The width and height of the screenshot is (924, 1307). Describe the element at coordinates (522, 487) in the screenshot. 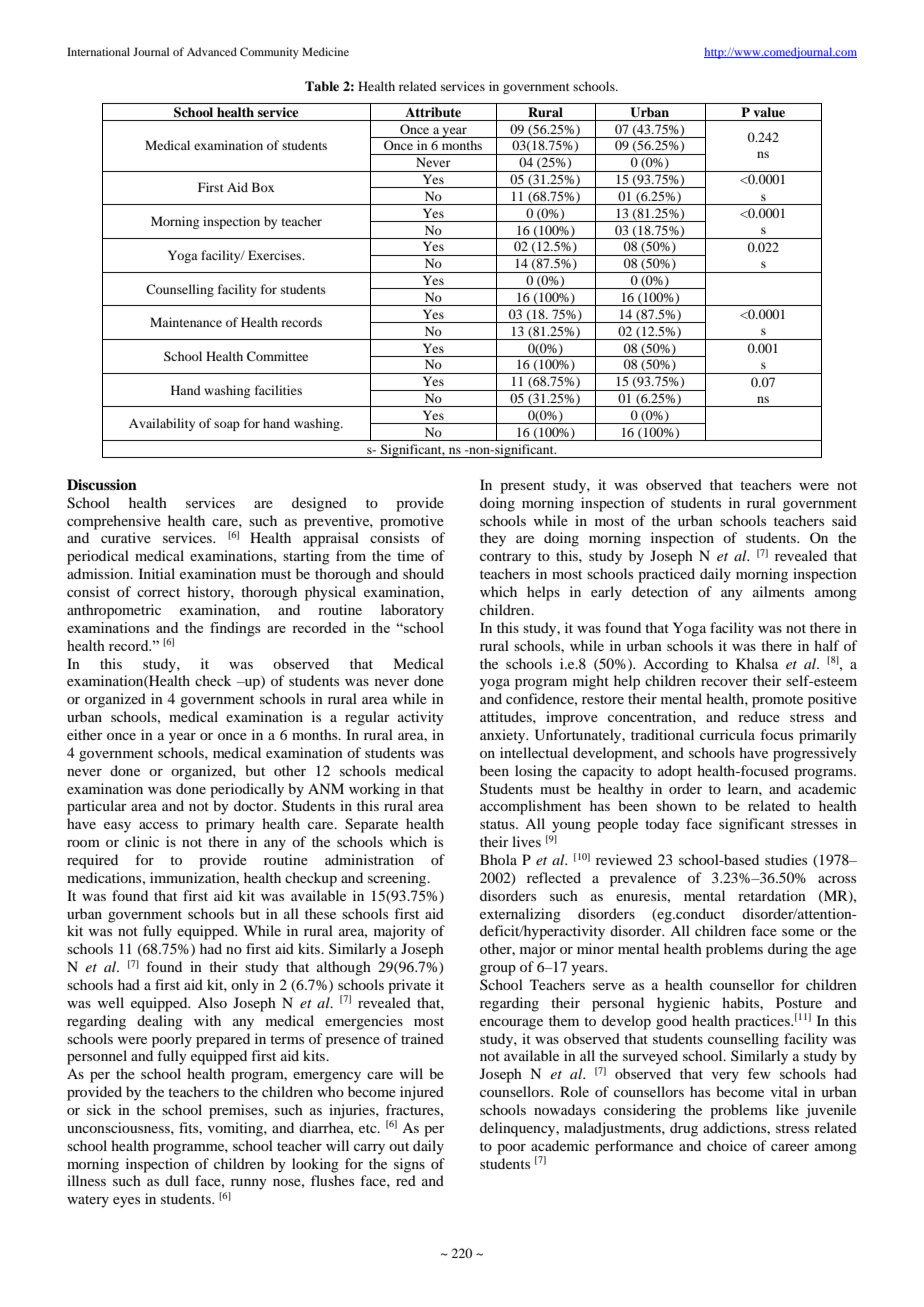

I see `present` at that location.
